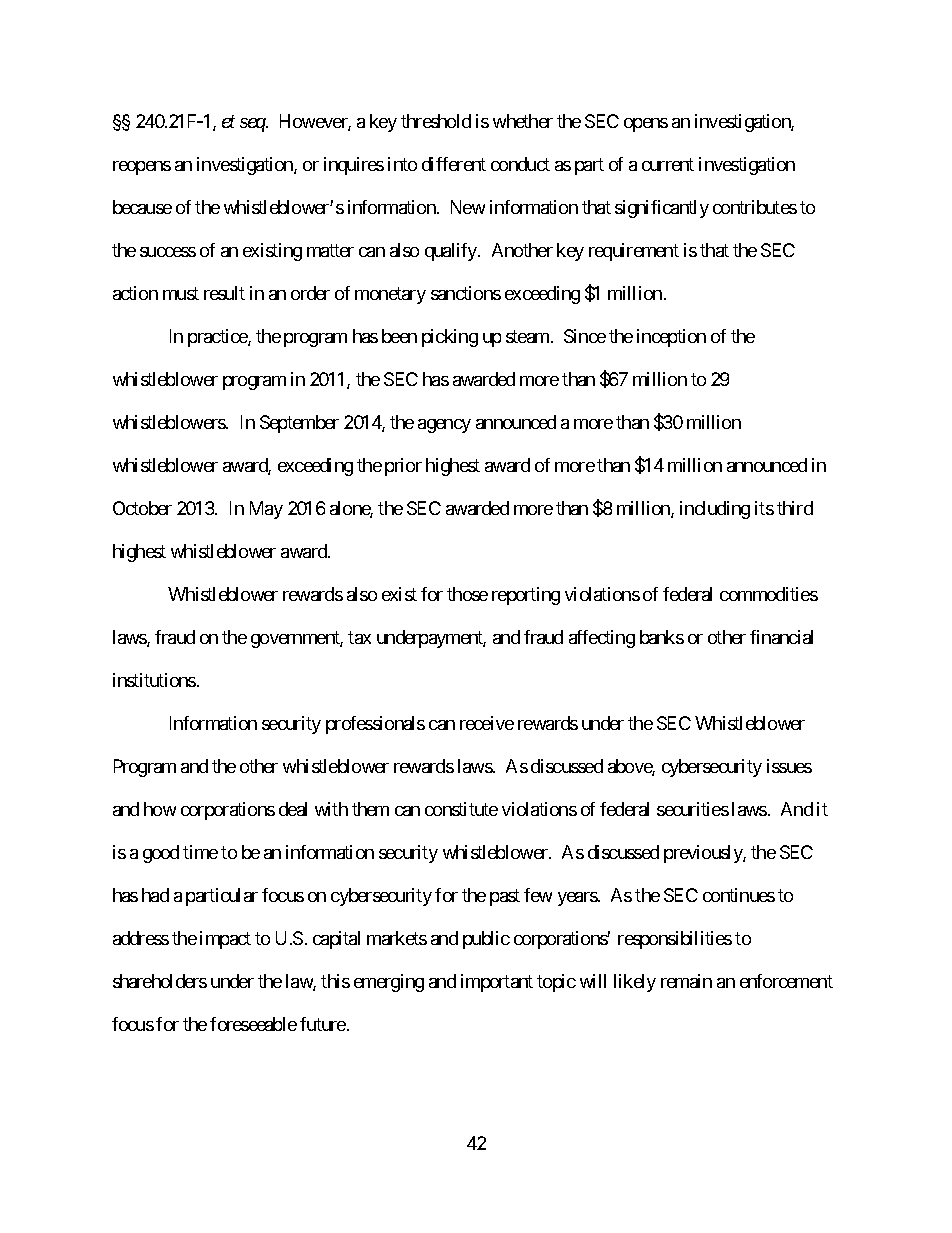 The height and width of the image is (1233, 952). Describe the element at coordinates (789, 766) in the image. I see `issues` at that location.
